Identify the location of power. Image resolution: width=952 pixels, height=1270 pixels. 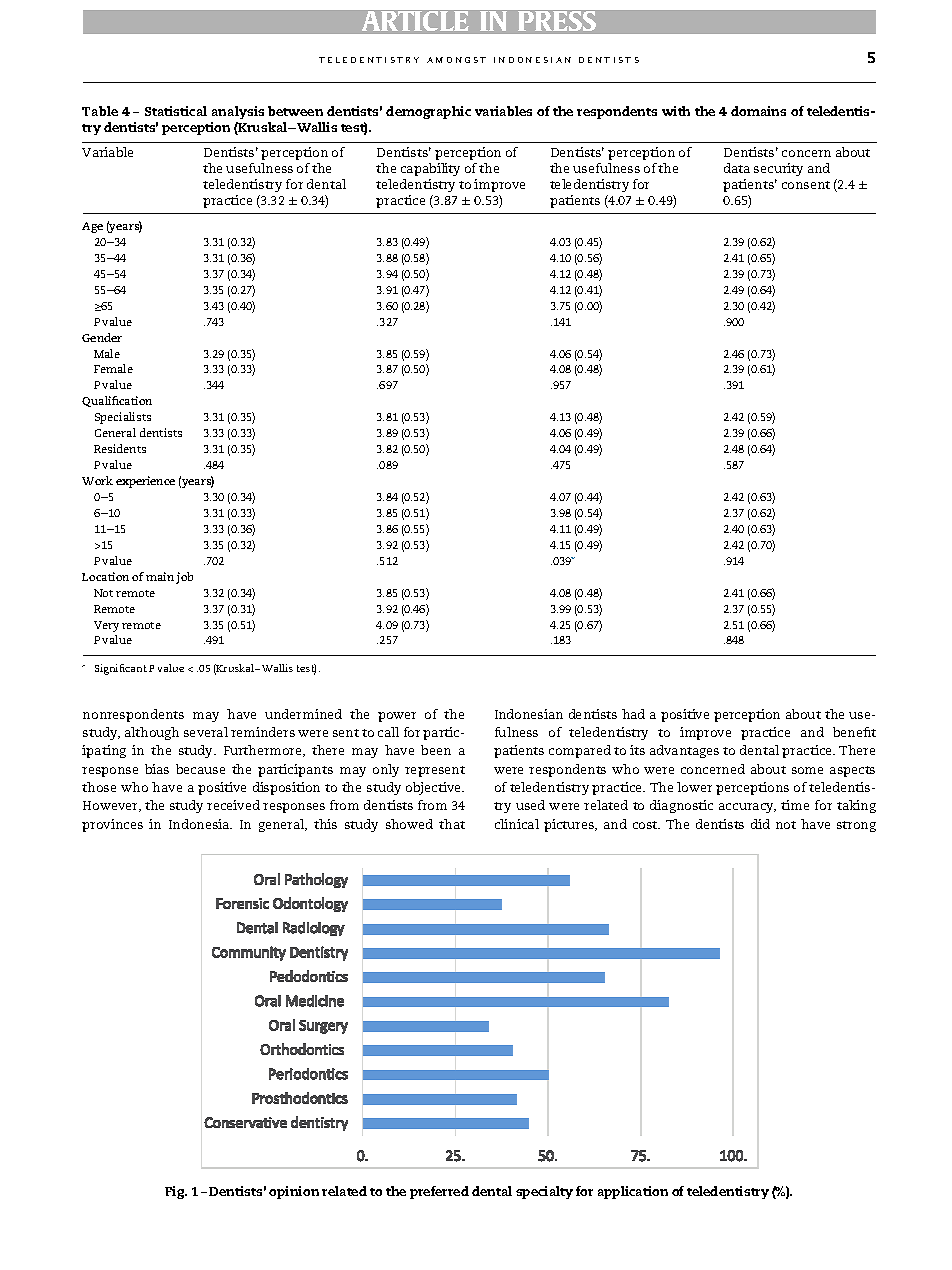
(397, 717).
